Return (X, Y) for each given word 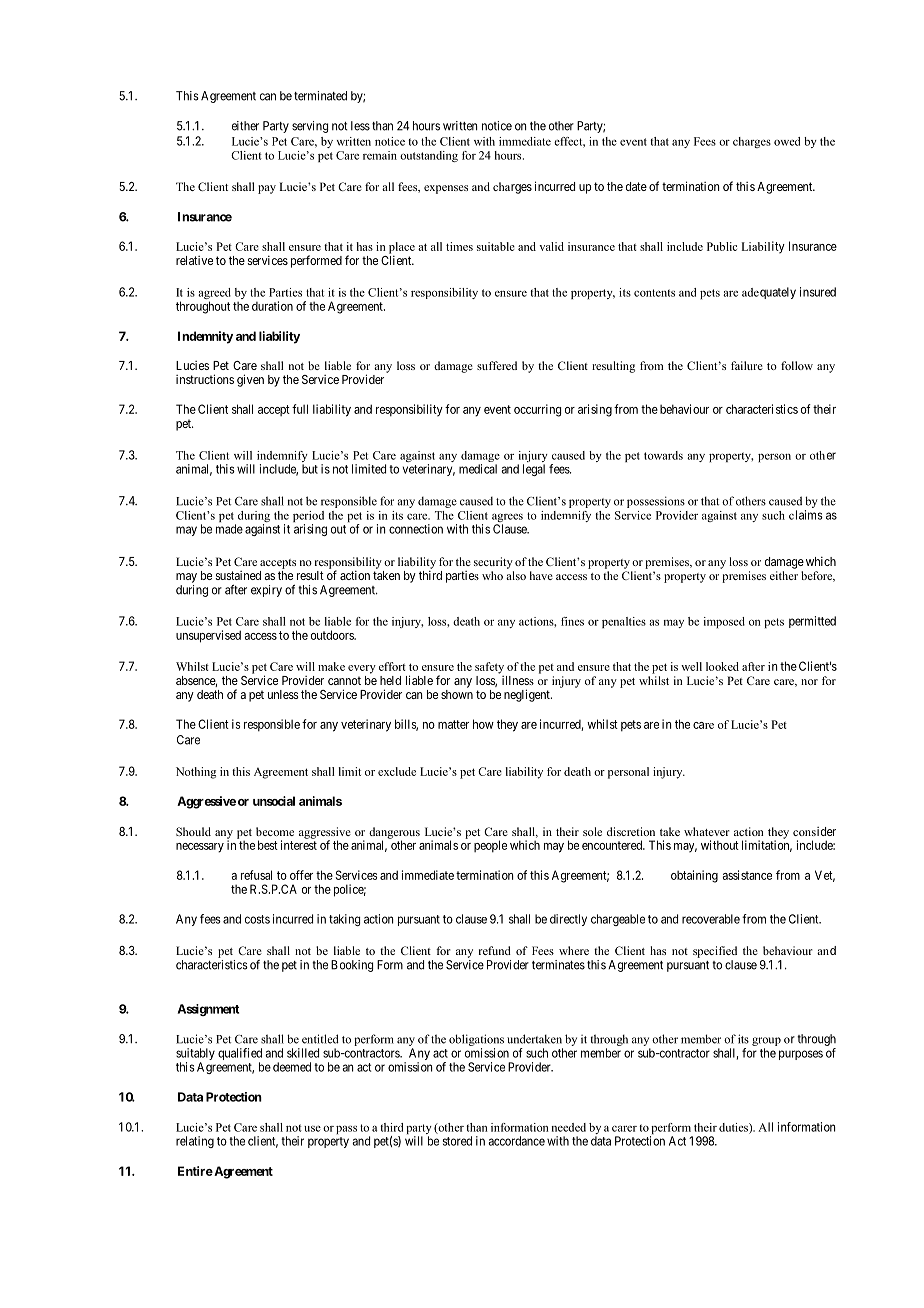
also (516, 575)
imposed (724, 622)
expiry (266, 591)
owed (787, 141)
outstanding (429, 156)
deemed (292, 1067)
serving (310, 127)
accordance (516, 1141)
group (766, 1041)
